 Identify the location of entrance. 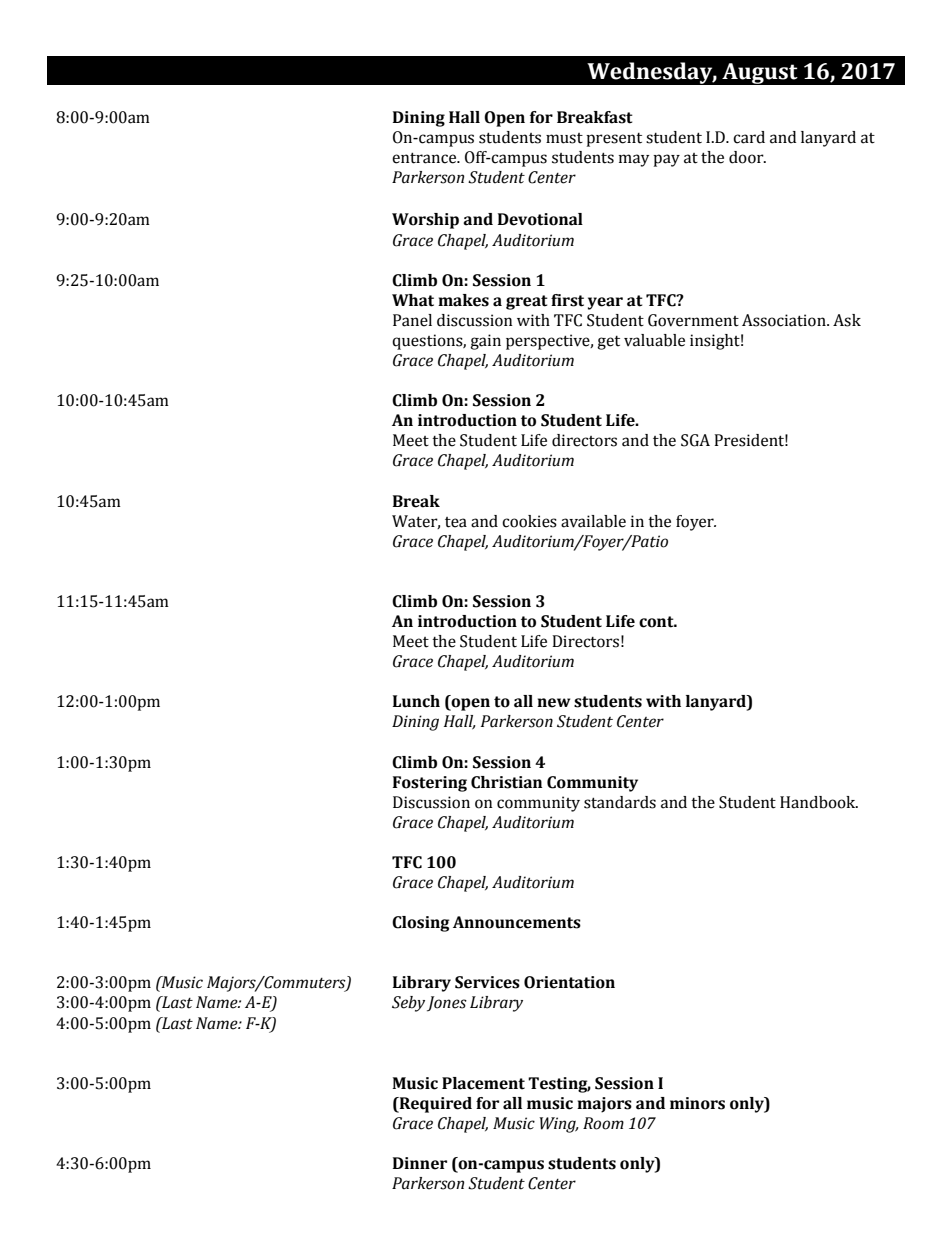
(425, 158).
